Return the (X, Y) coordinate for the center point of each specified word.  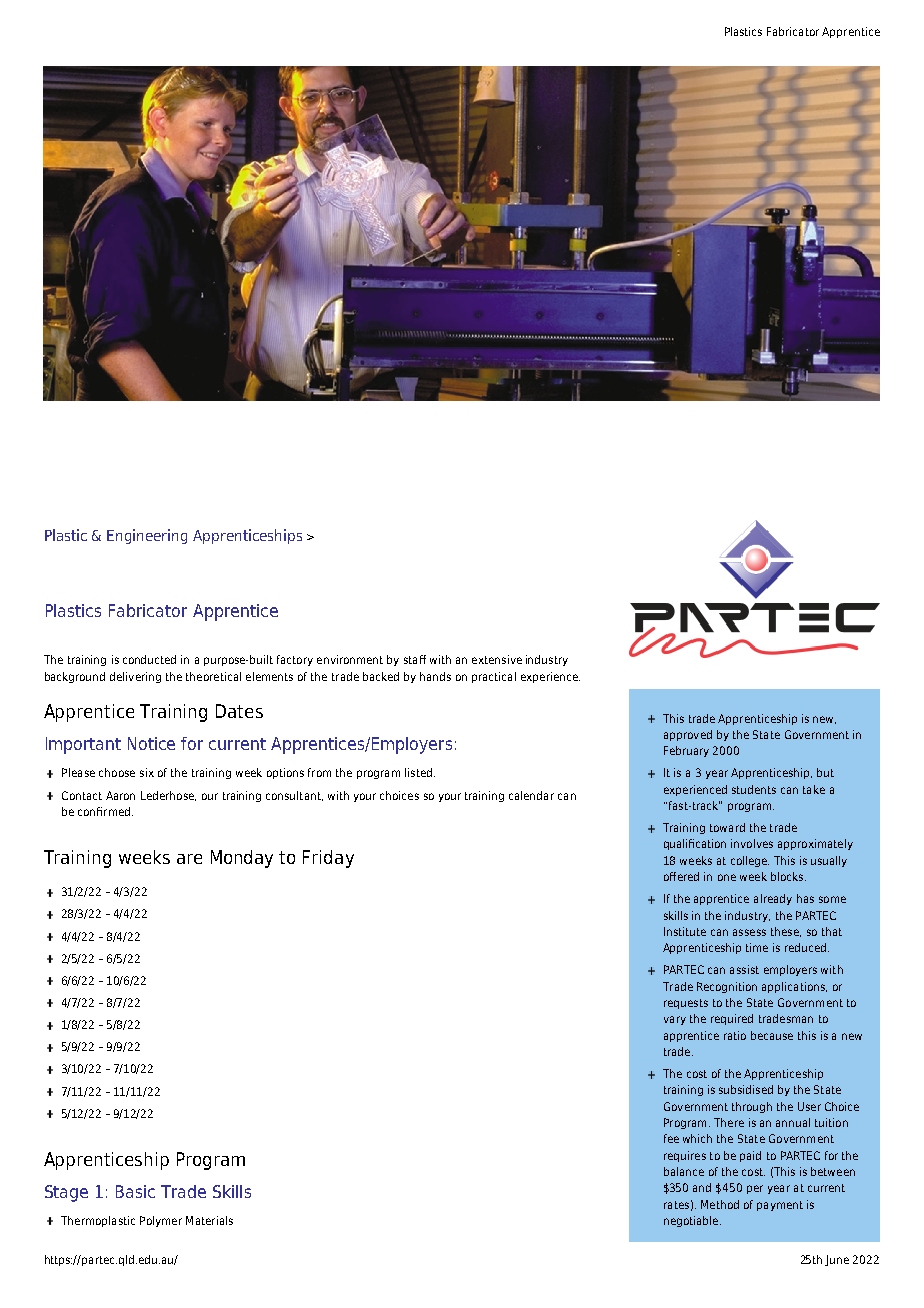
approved (688, 735)
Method (720, 1204)
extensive (497, 659)
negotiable (691, 1221)
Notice (151, 743)
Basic (135, 1191)
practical (494, 677)
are (189, 859)
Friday (328, 859)
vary (675, 1020)
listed (418, 772)
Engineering (147, 536)
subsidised (746, 1089)
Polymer (161, 1221)
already (773, 899)
